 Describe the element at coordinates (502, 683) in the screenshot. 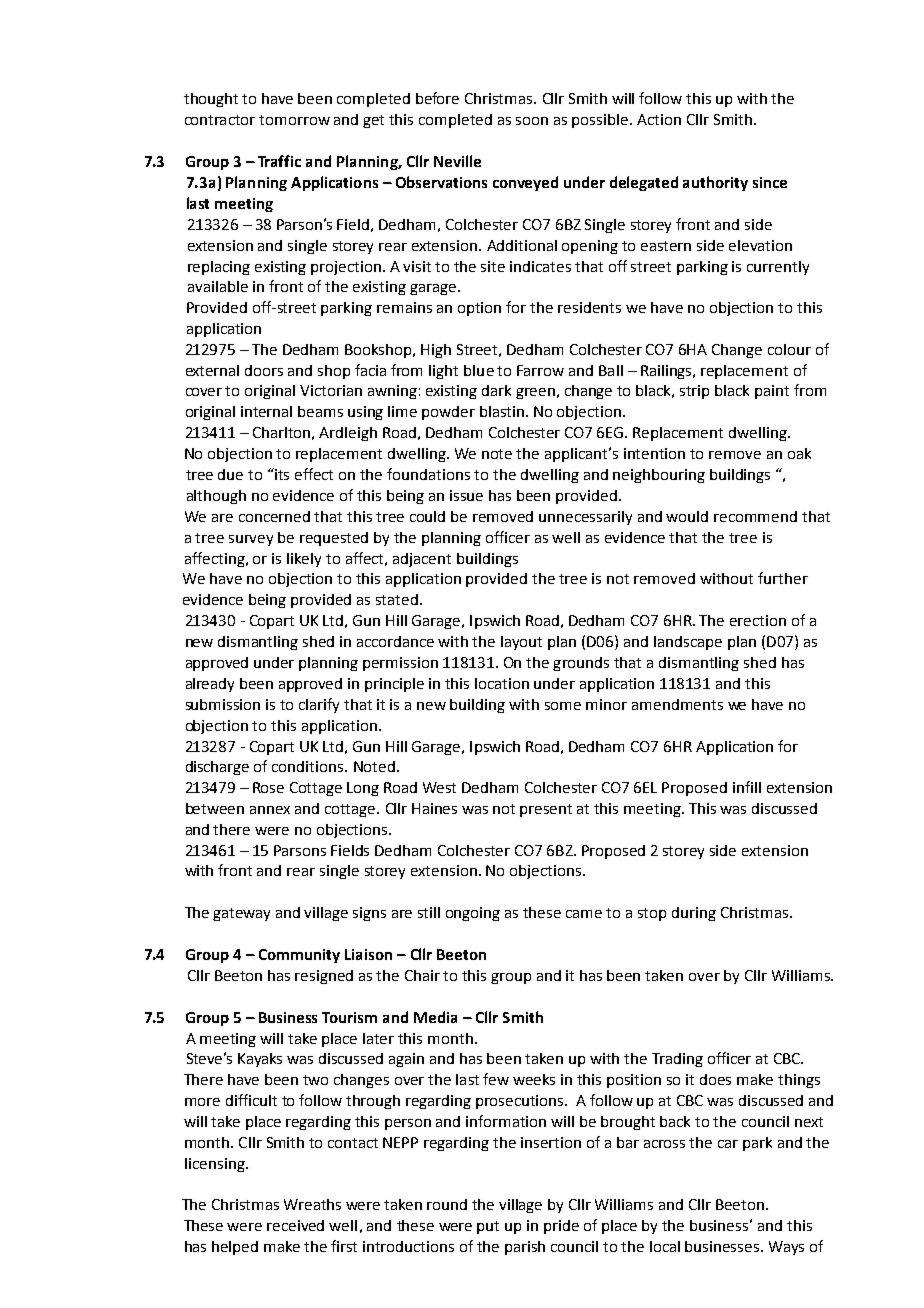

I see `location` at that location.
